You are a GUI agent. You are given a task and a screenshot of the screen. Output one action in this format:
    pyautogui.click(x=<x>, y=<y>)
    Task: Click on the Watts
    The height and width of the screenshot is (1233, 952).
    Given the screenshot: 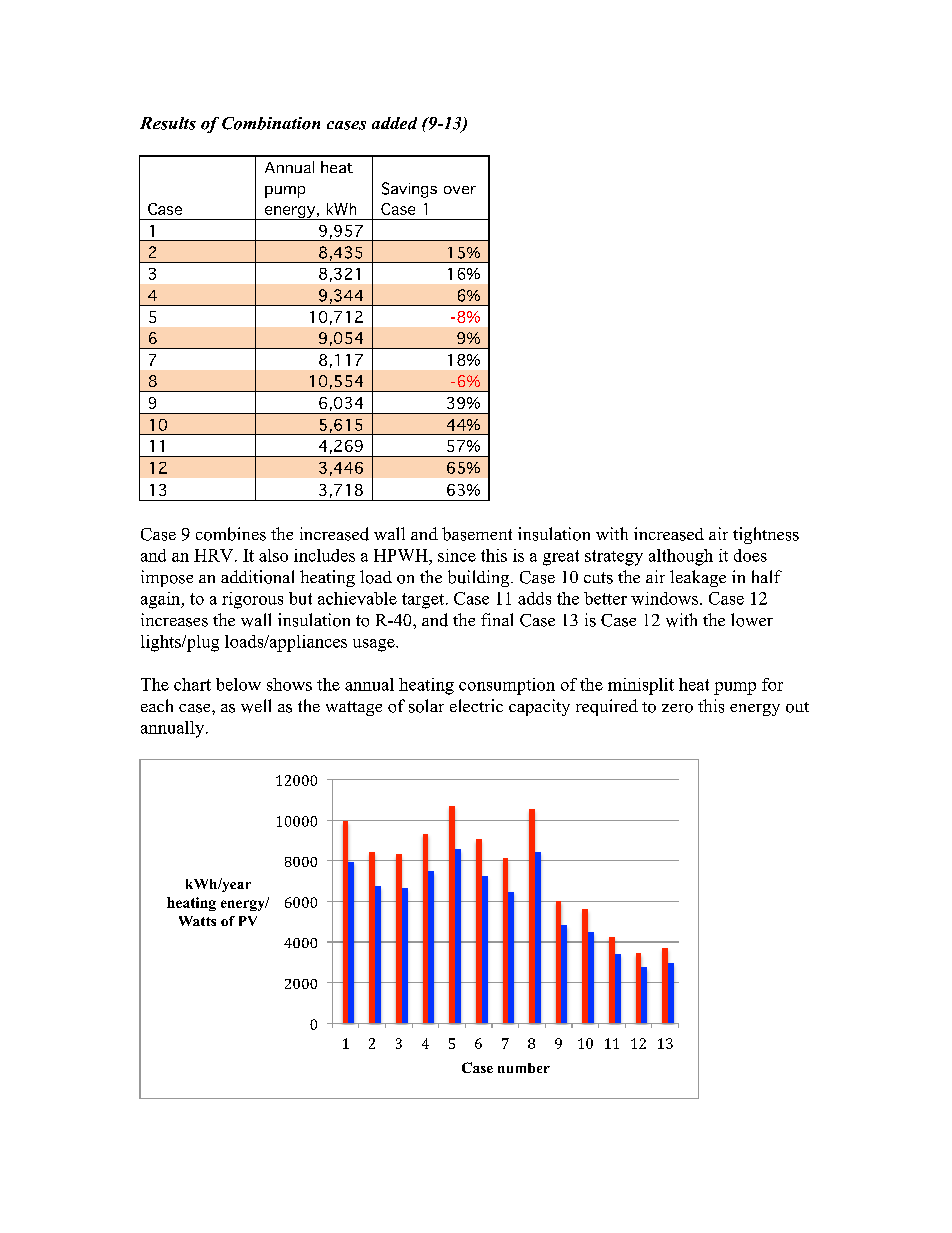 What is the action you would take?
    pyautogui.click(x=197, y=921)
